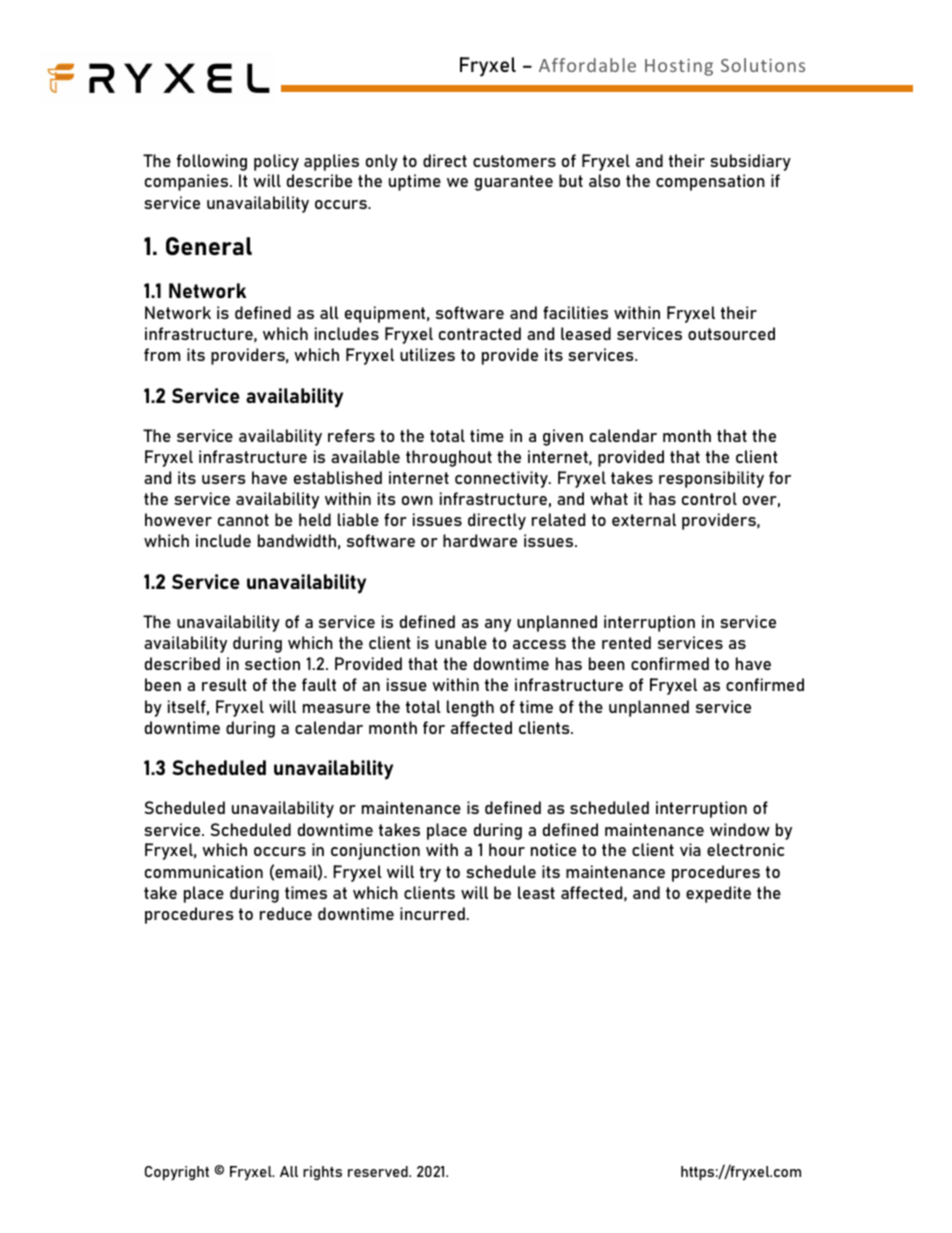 This image has height=1233, width=952. Describe the element at coordinates (679, 67) in the image. I see `Hosting` at that location.
